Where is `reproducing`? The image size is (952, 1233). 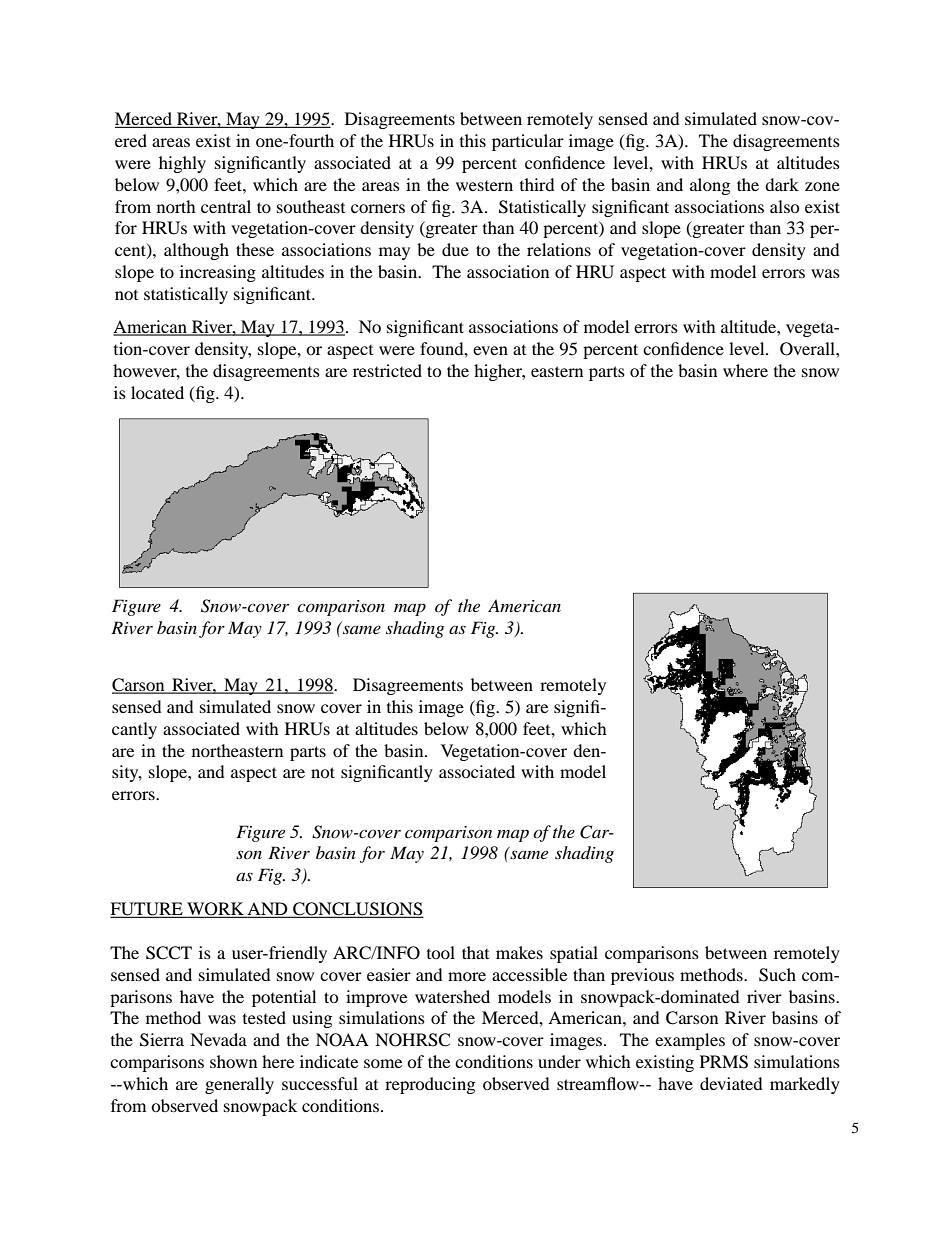
reproducing is located at coordinates (430, 1085).
